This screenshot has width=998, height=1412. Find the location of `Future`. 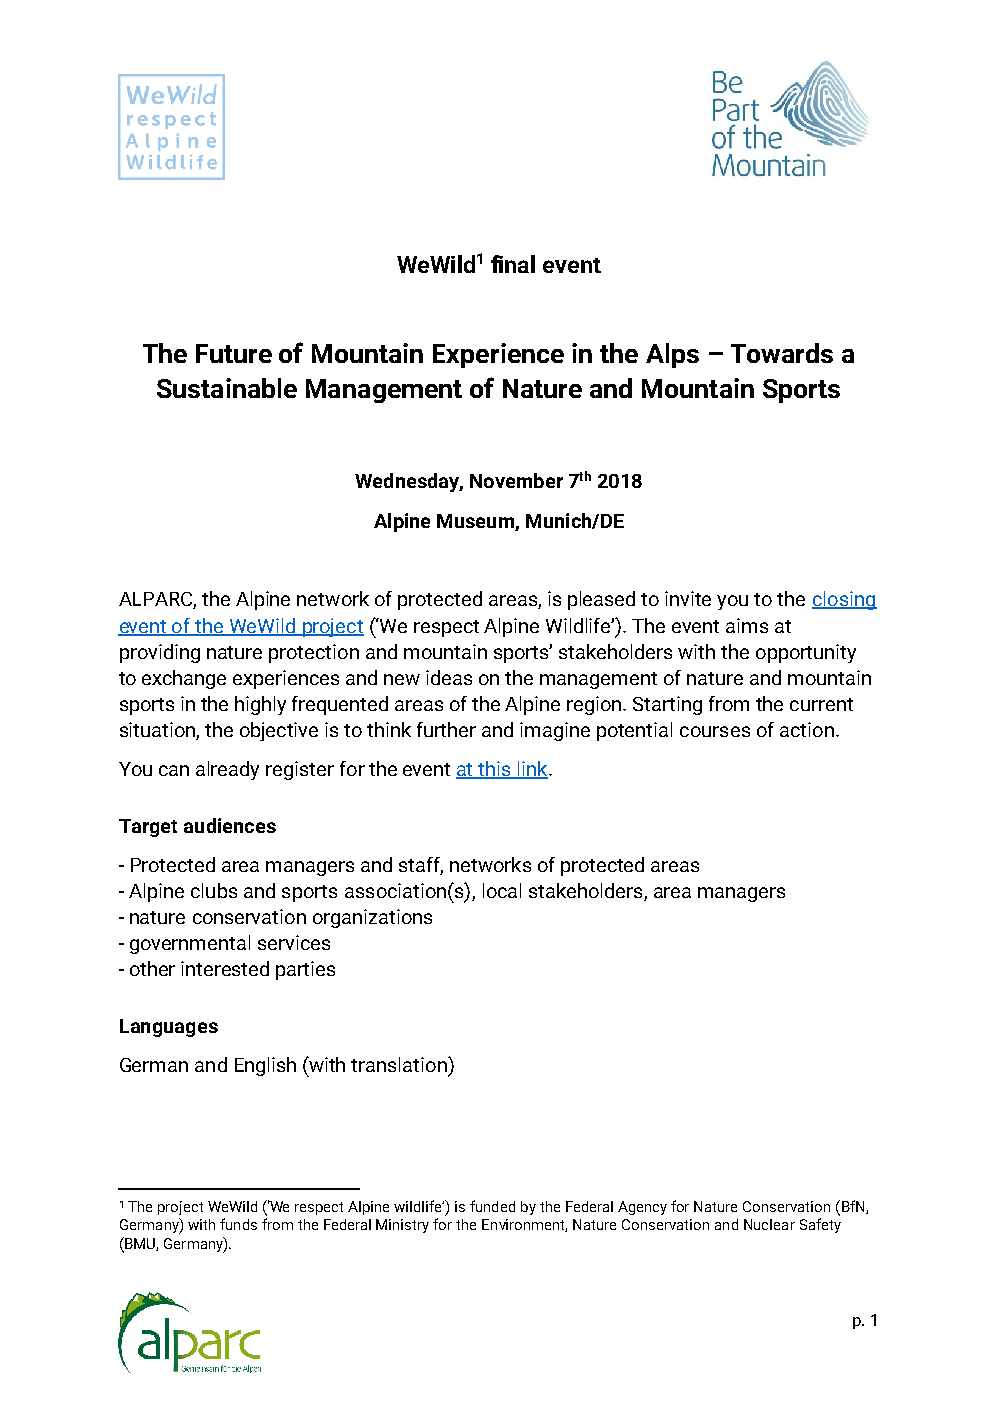

Future is located at coordinates (234, 353).
